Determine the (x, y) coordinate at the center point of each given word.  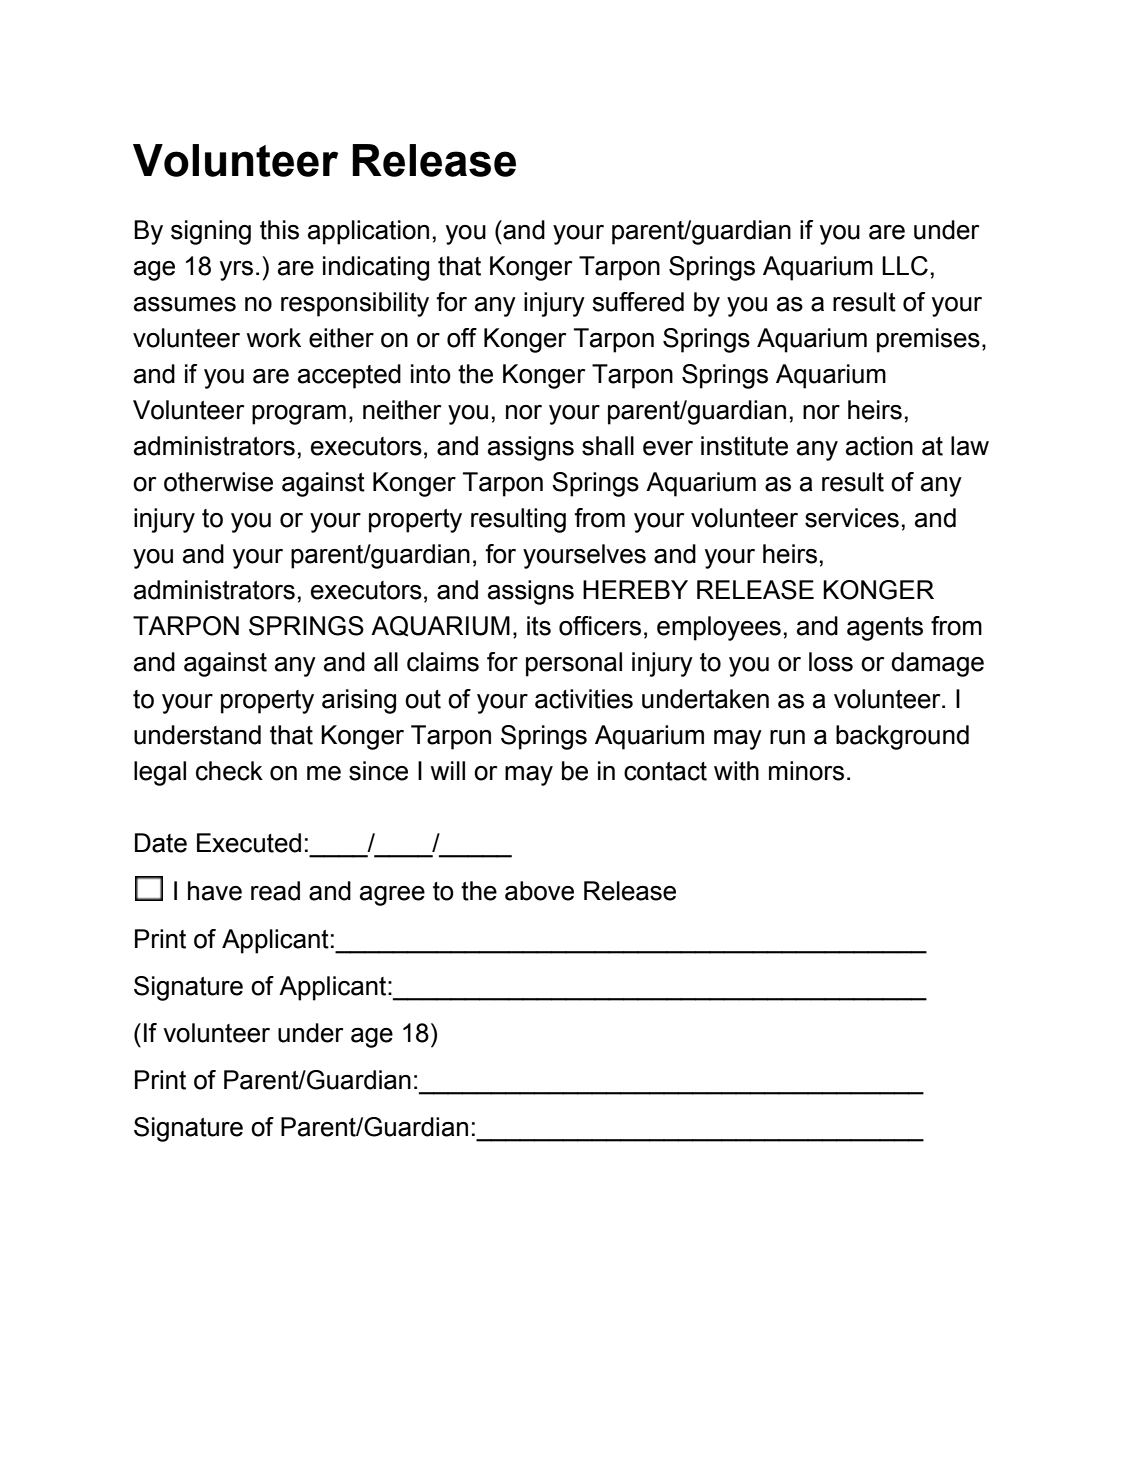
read (275, 891)
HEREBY (635, 589)
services (852, 518)
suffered (638, 302)
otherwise (218, 482)
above (539, 891)
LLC (905, 266)
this (279, 230)
